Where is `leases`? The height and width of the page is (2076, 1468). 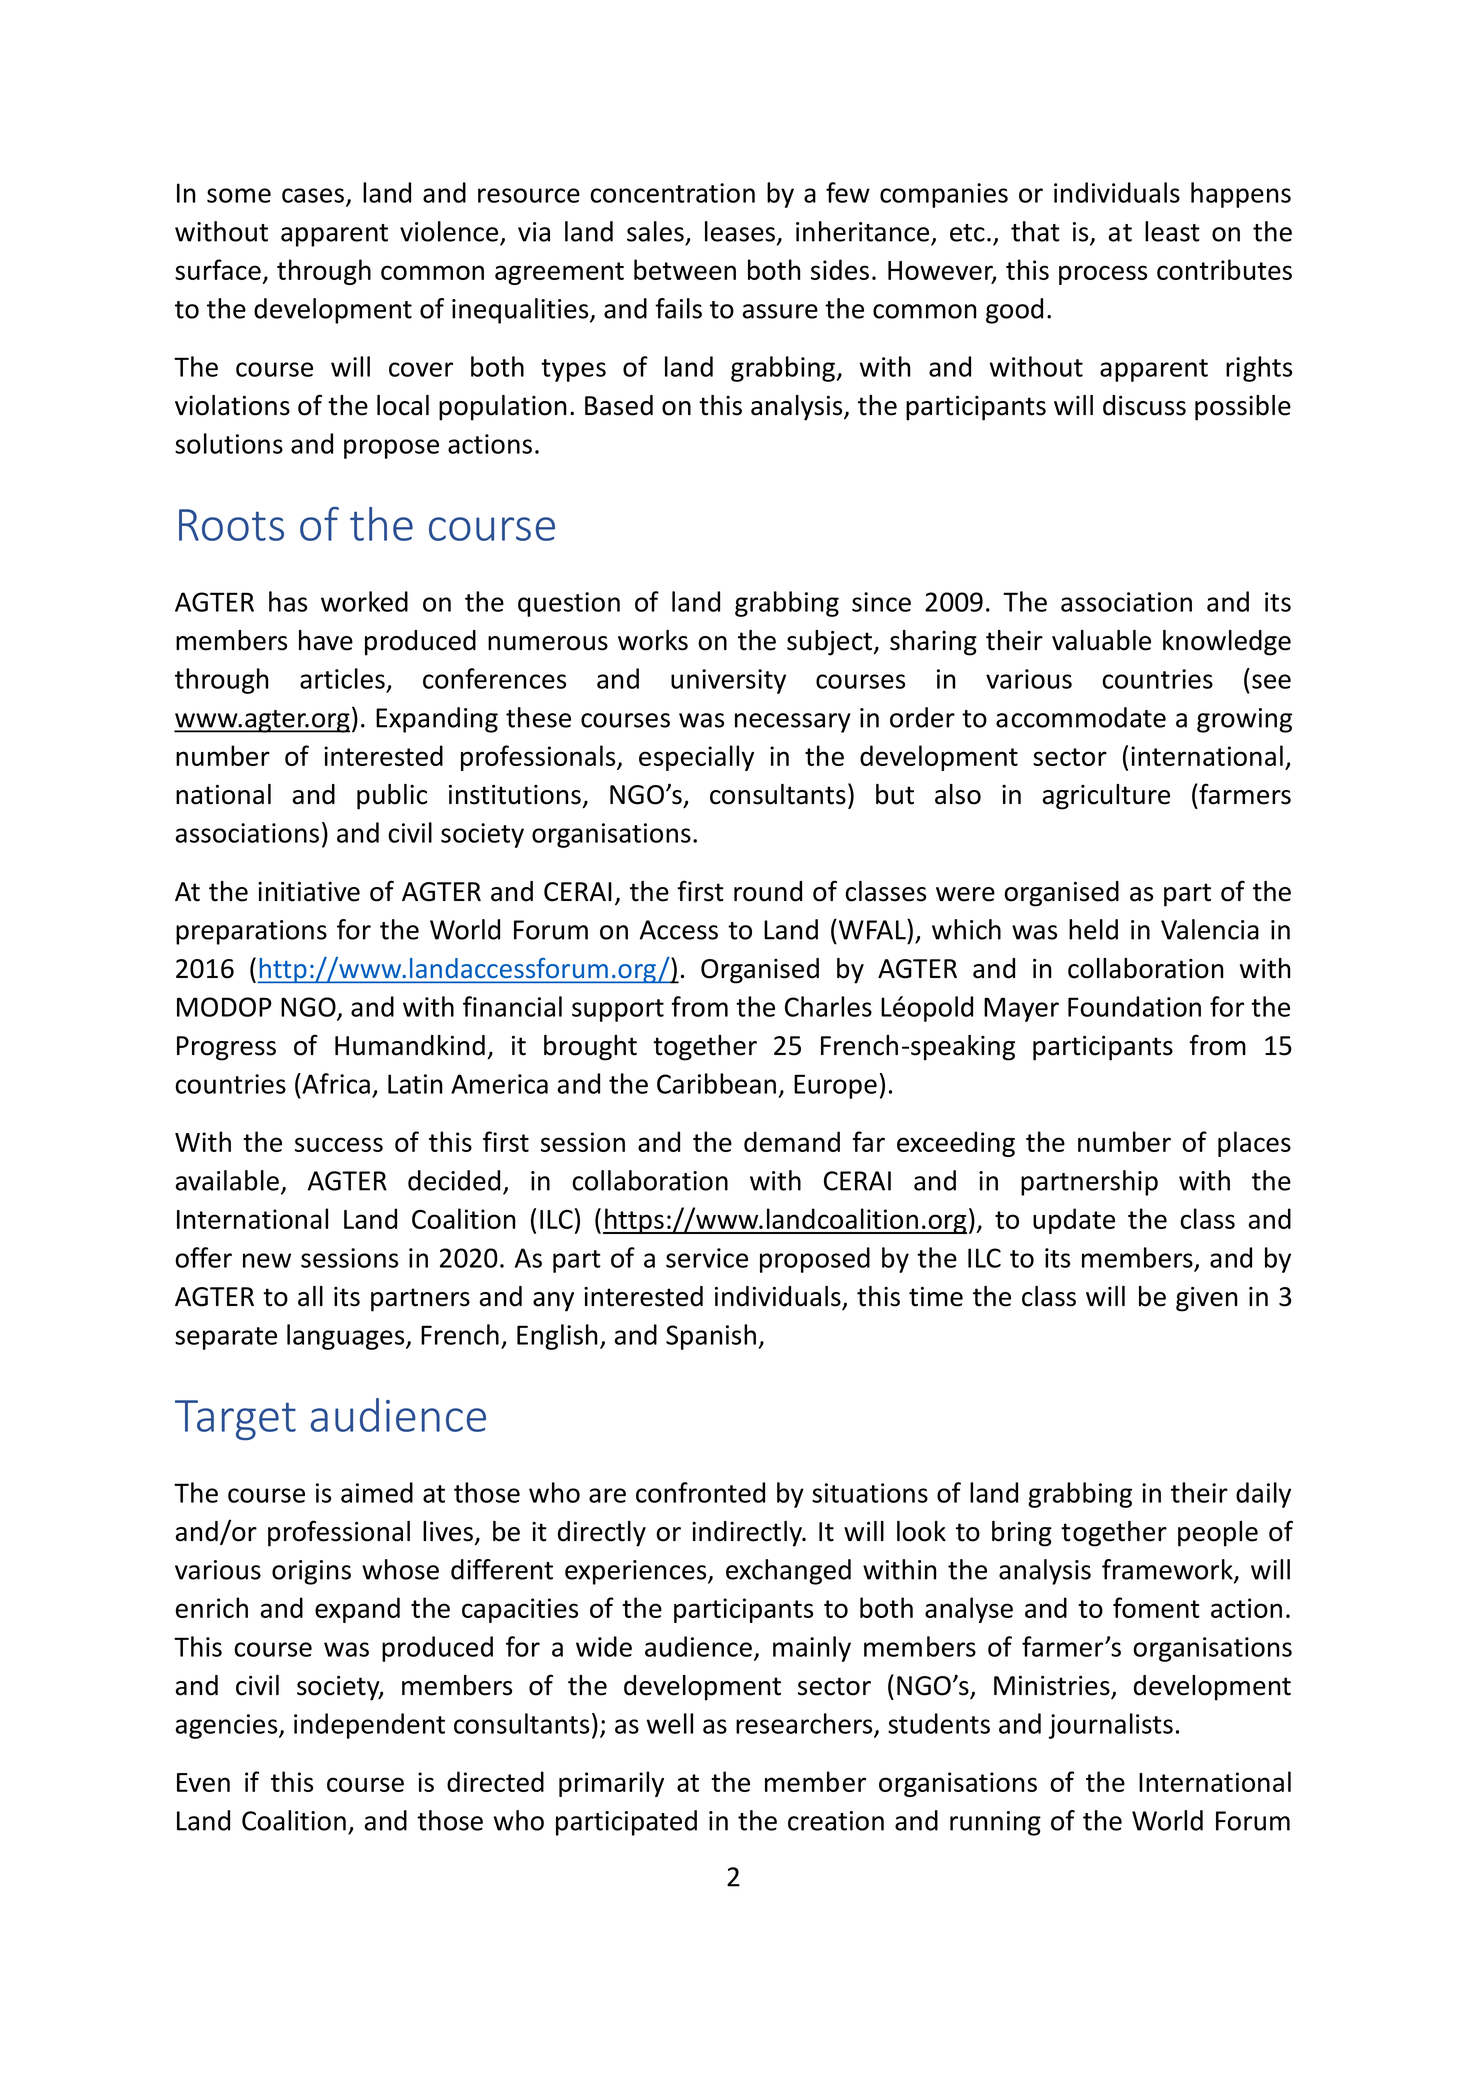 leases is located at coordinates (740, 231).
